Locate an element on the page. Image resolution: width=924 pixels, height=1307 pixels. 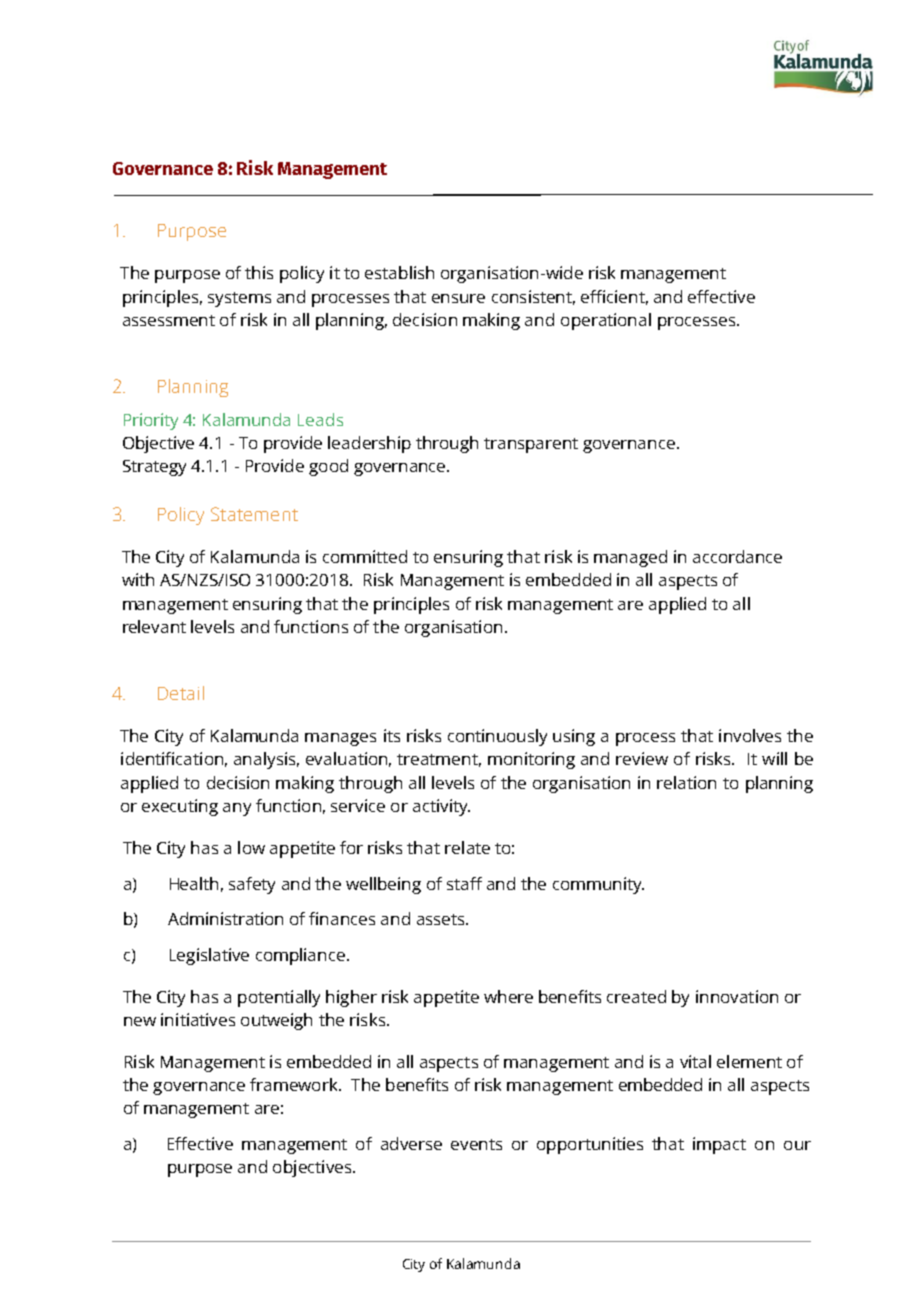
Detail is located at coordinates (181, 693).
